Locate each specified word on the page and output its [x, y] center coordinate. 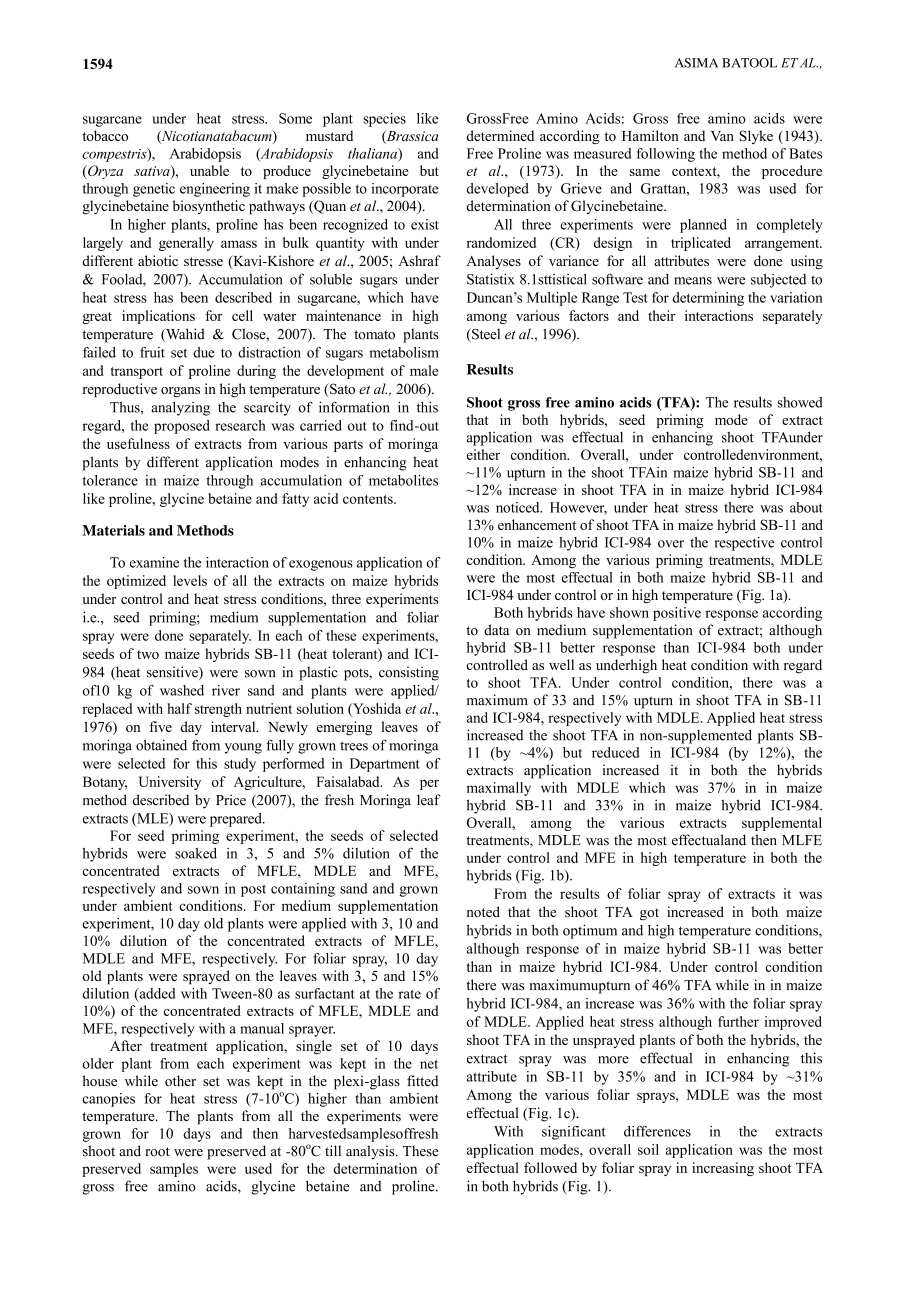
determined [500, 135]
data [497, 630]
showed [800, 402]
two [148, 654]
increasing [723, 1169]
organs [180, 392]
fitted [422, 1081]
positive [677, 614]
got [649, 914]
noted [483, 911]
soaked [196, 853]
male [424, 370]
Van [722, 136]
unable [209, 170]
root [157, 1152]
